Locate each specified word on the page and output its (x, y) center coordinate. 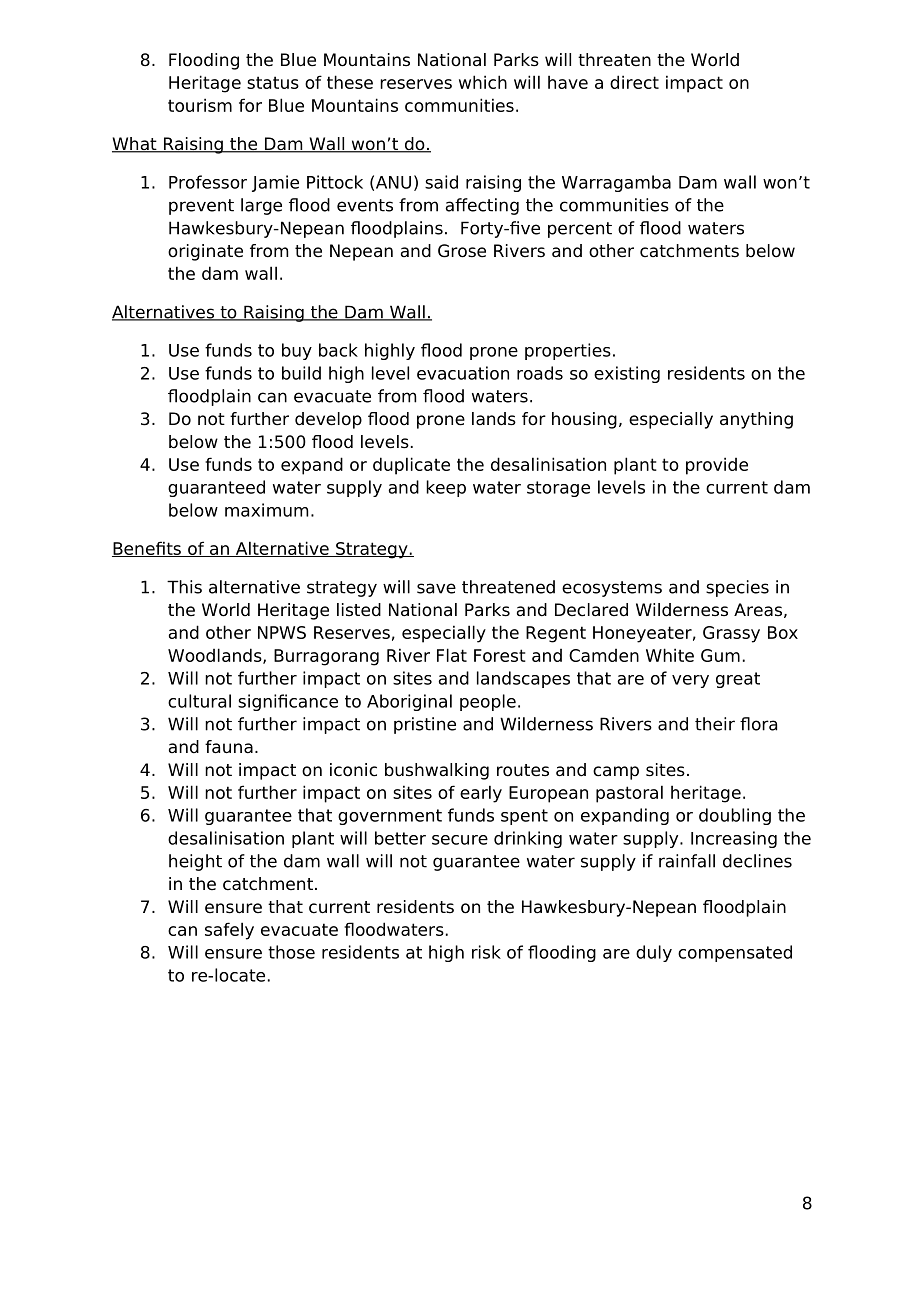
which (483, 82)
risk (486, 952)
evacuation (463, 373)
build (301, 373)
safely (229, 931)
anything (756, 420)
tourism (200, 105)
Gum (720, 655)
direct (634, 82)
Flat (452, 655)
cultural (199, 701)
